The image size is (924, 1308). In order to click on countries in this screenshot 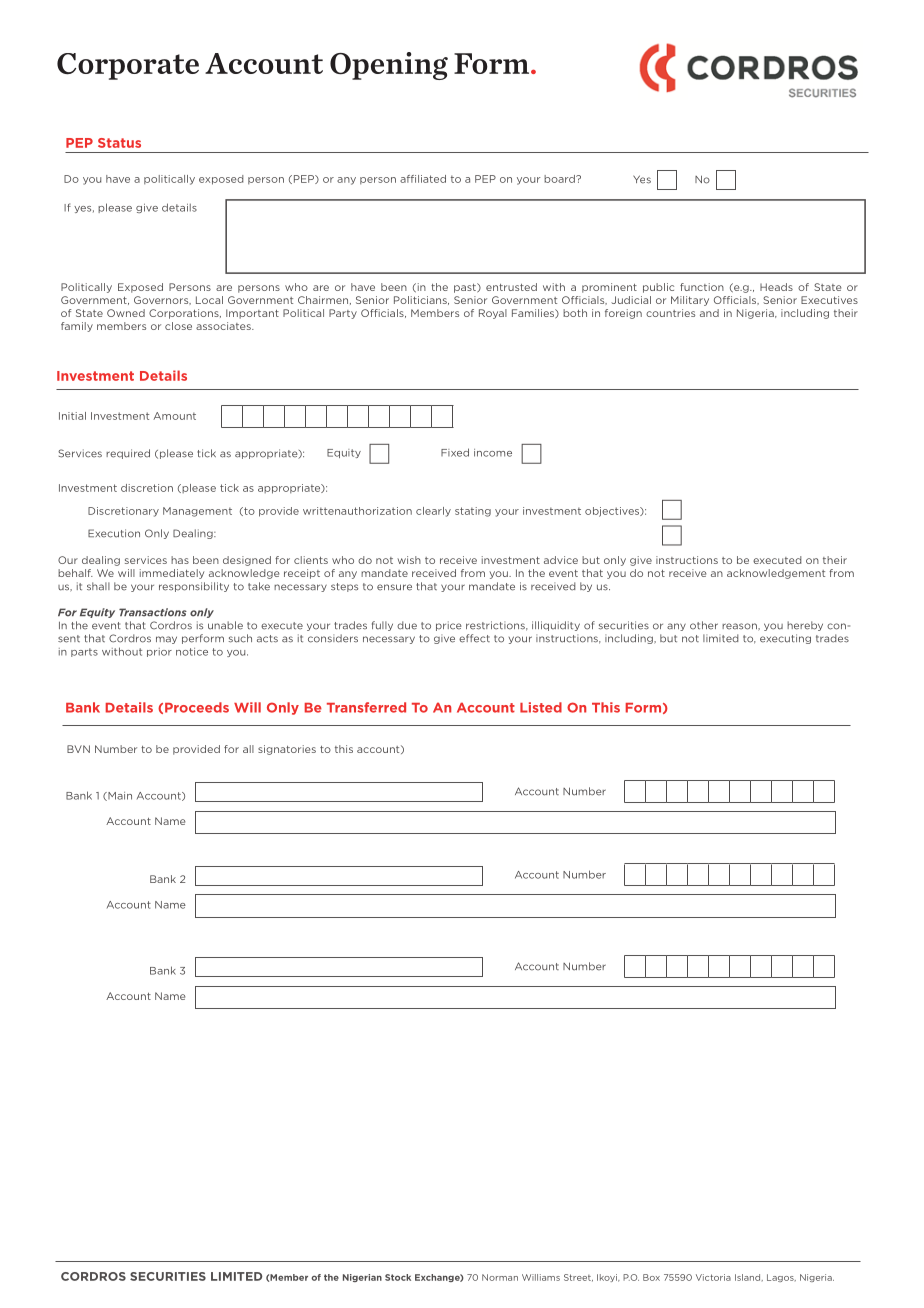, I will do `click(670, 313)`.
